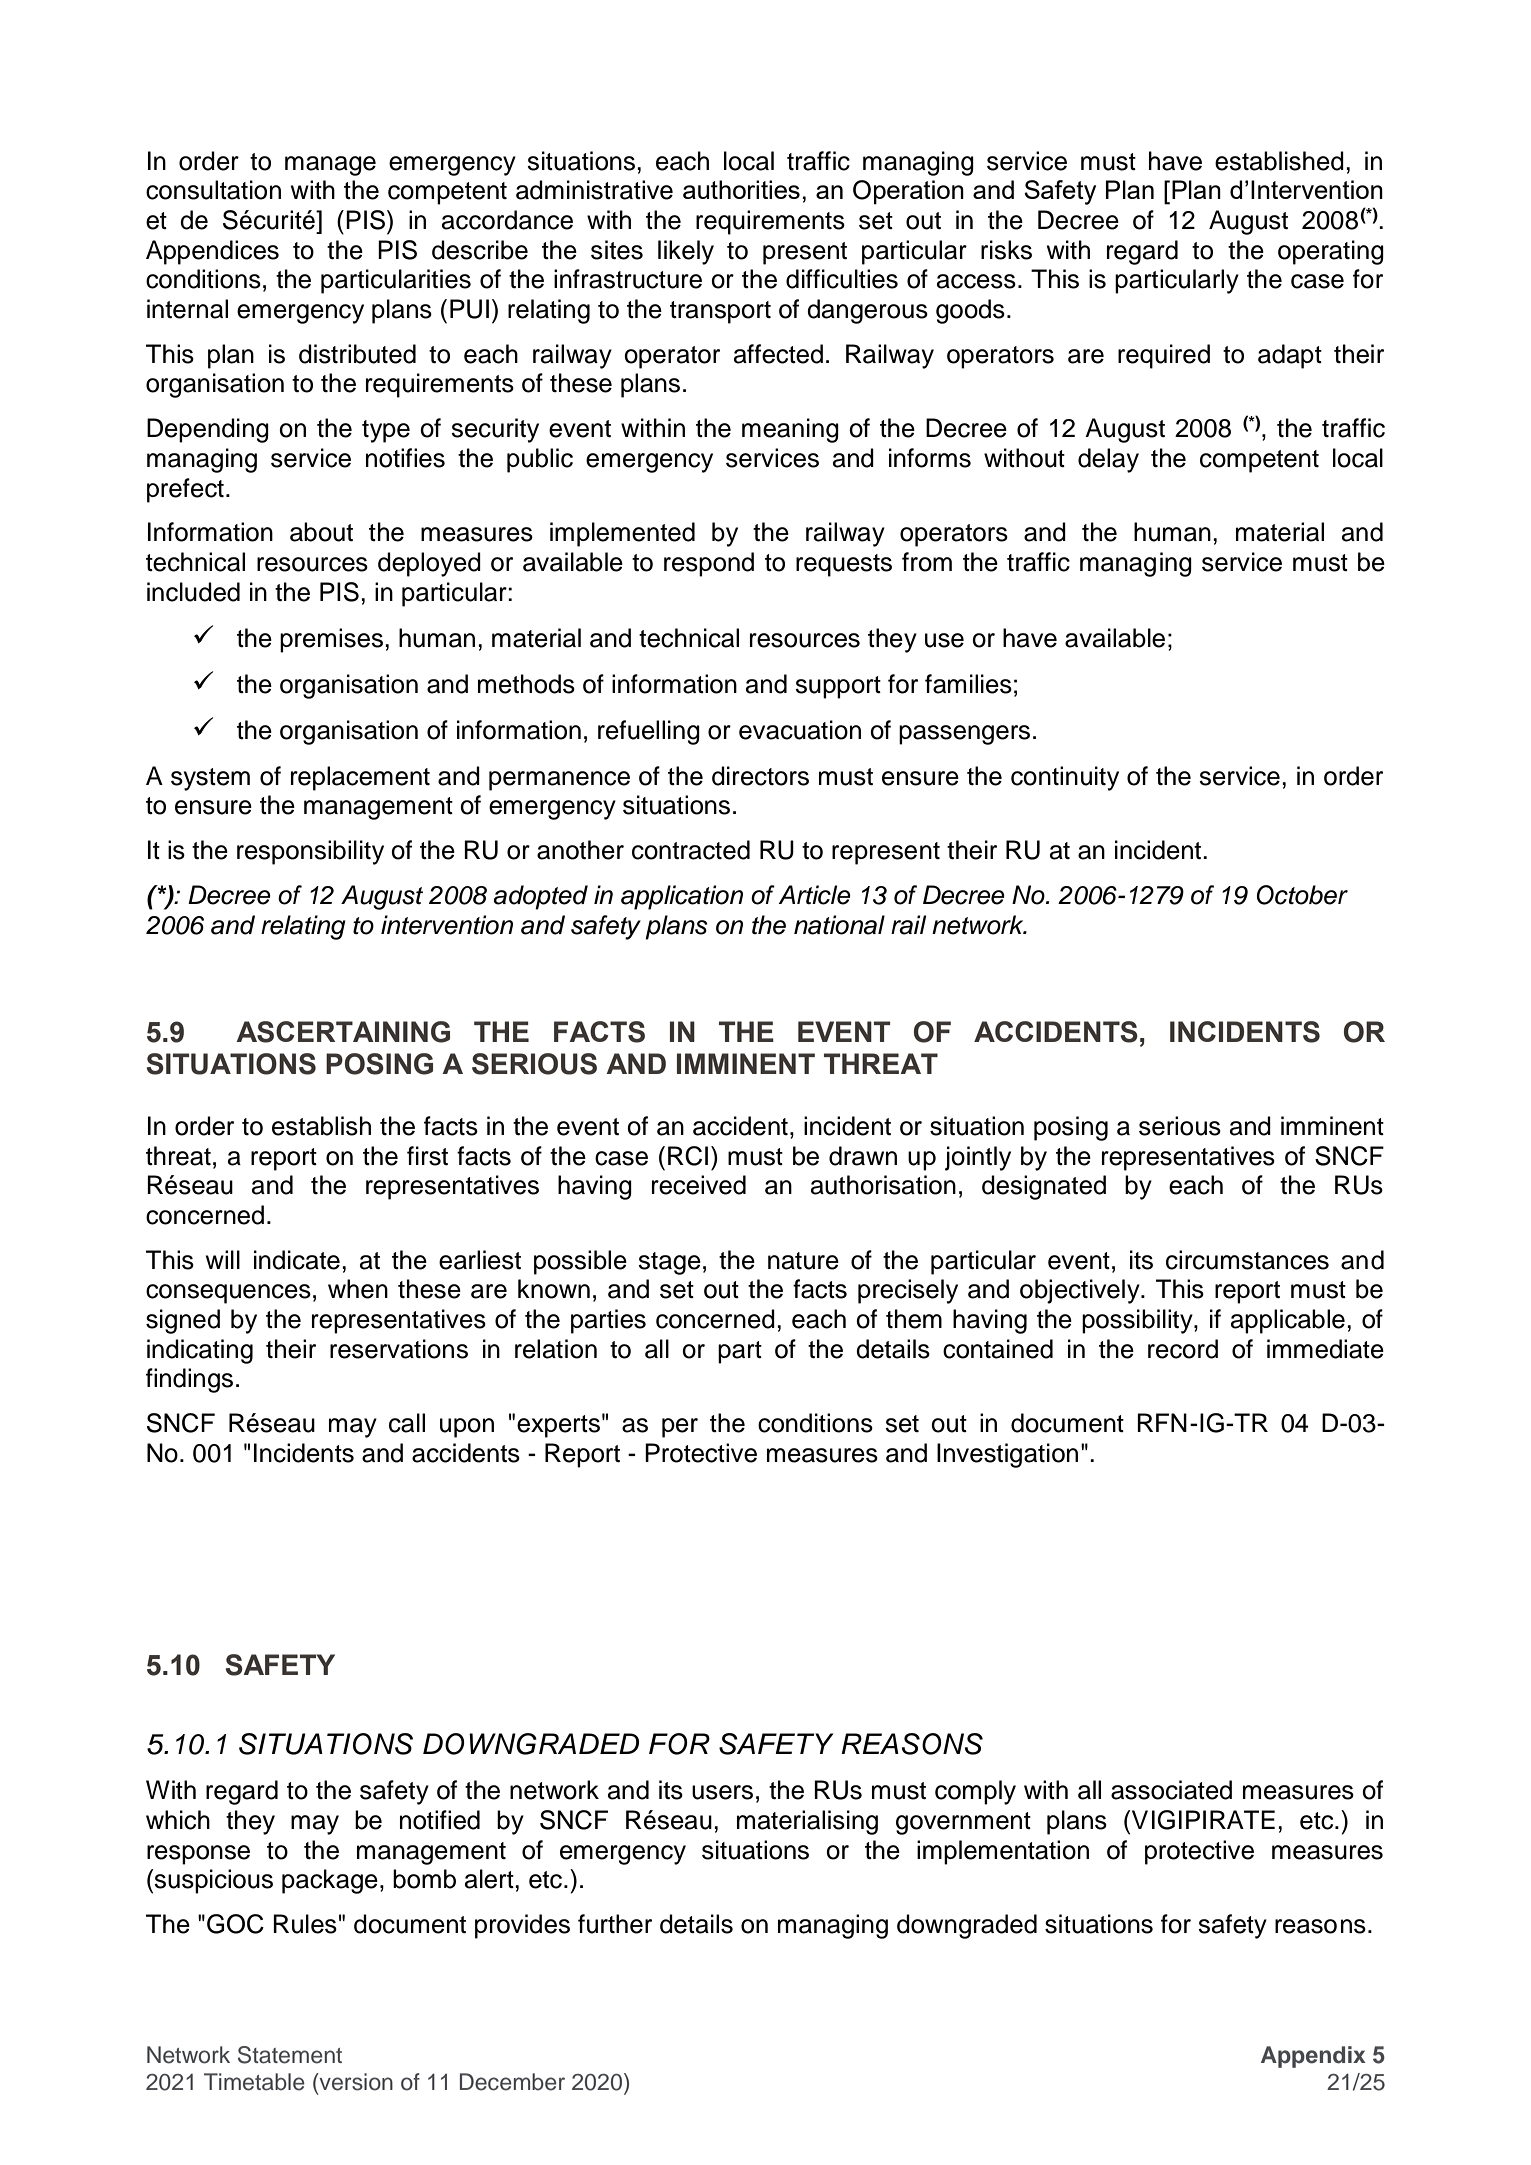 This page has width=1531, height=2165. I want to click on received, so click(699, 1185).
